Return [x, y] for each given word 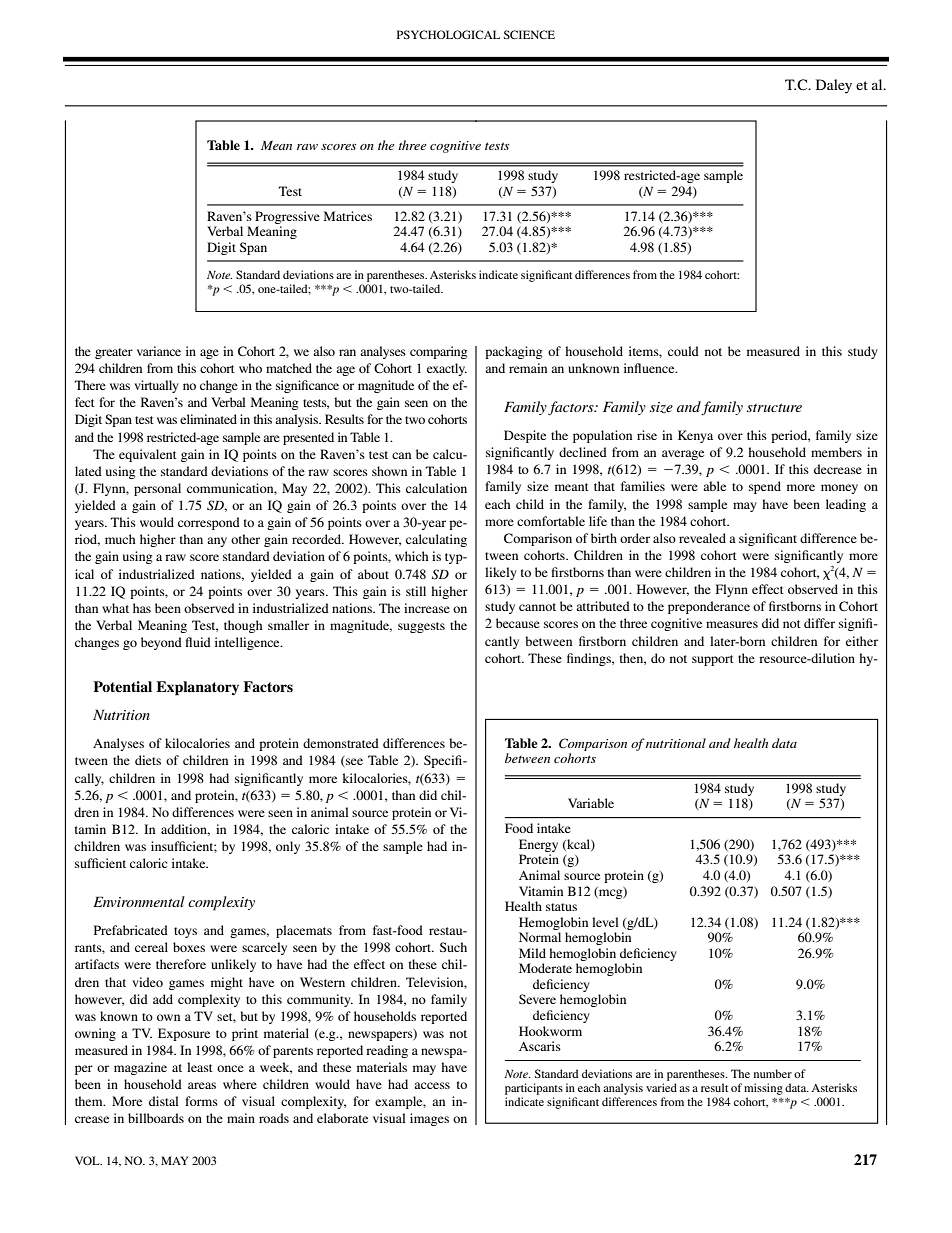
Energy [538, 845]
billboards [156, 1118]
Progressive [287, 217]
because [518, 623]
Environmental [139, 901]
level [605, 922]
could [683, 351]
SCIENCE [529, 34]
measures [732, 624]
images [429, 1119]
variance [159, 351]
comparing [438, 352]
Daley [834, 86]
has [142, 608]
